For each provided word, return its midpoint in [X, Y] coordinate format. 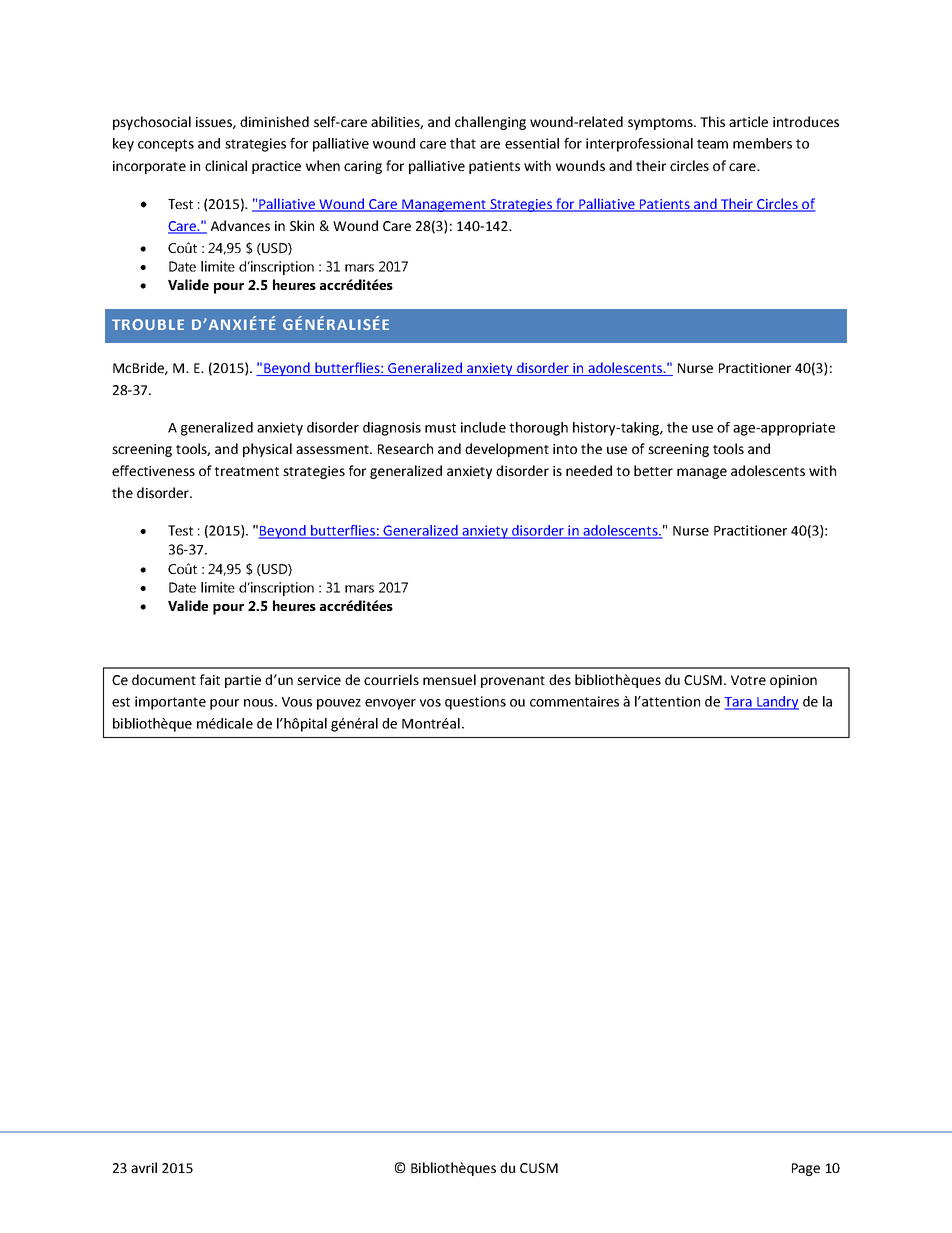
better [653, 470]
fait [210, 679]
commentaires [574, 701]
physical [267, 450]
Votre [748, 680]
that [463, 143]
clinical [226, 165]
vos [430, 703]
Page [806, 1169]
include [483, 427]
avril [144, 1167]
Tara [739, 703]
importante [170, 703]
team [712, 144]
